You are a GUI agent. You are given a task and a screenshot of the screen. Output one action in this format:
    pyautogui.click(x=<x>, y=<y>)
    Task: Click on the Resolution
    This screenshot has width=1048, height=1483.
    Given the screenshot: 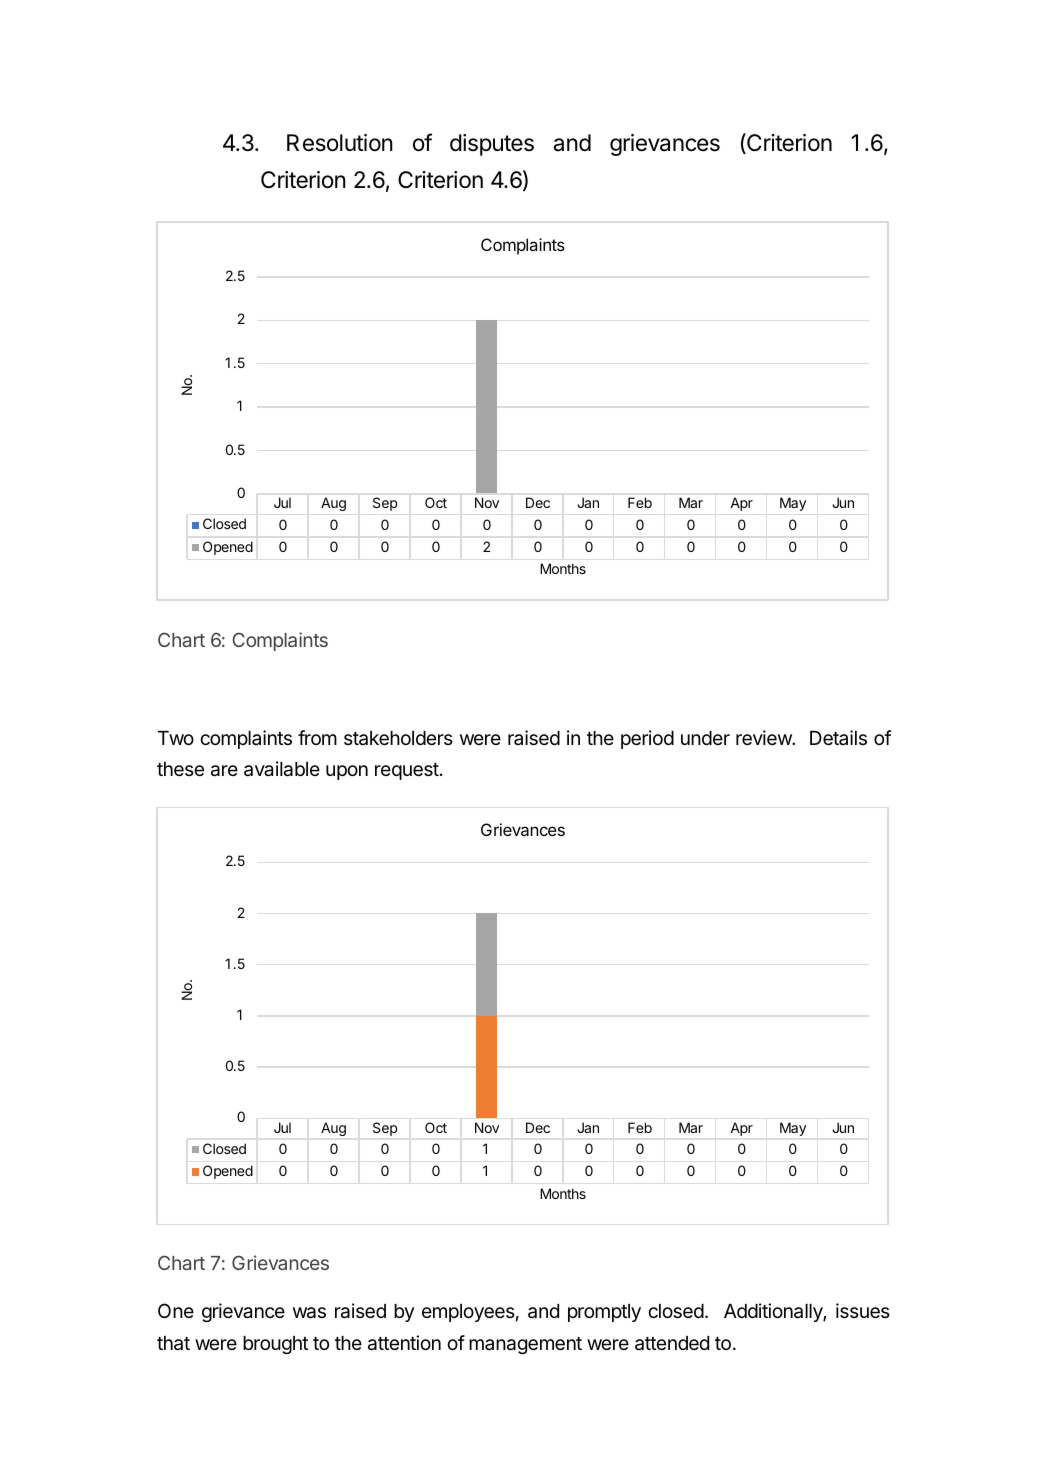 What is the action you would take?
    pyautogui.click(x=340, y=143)
